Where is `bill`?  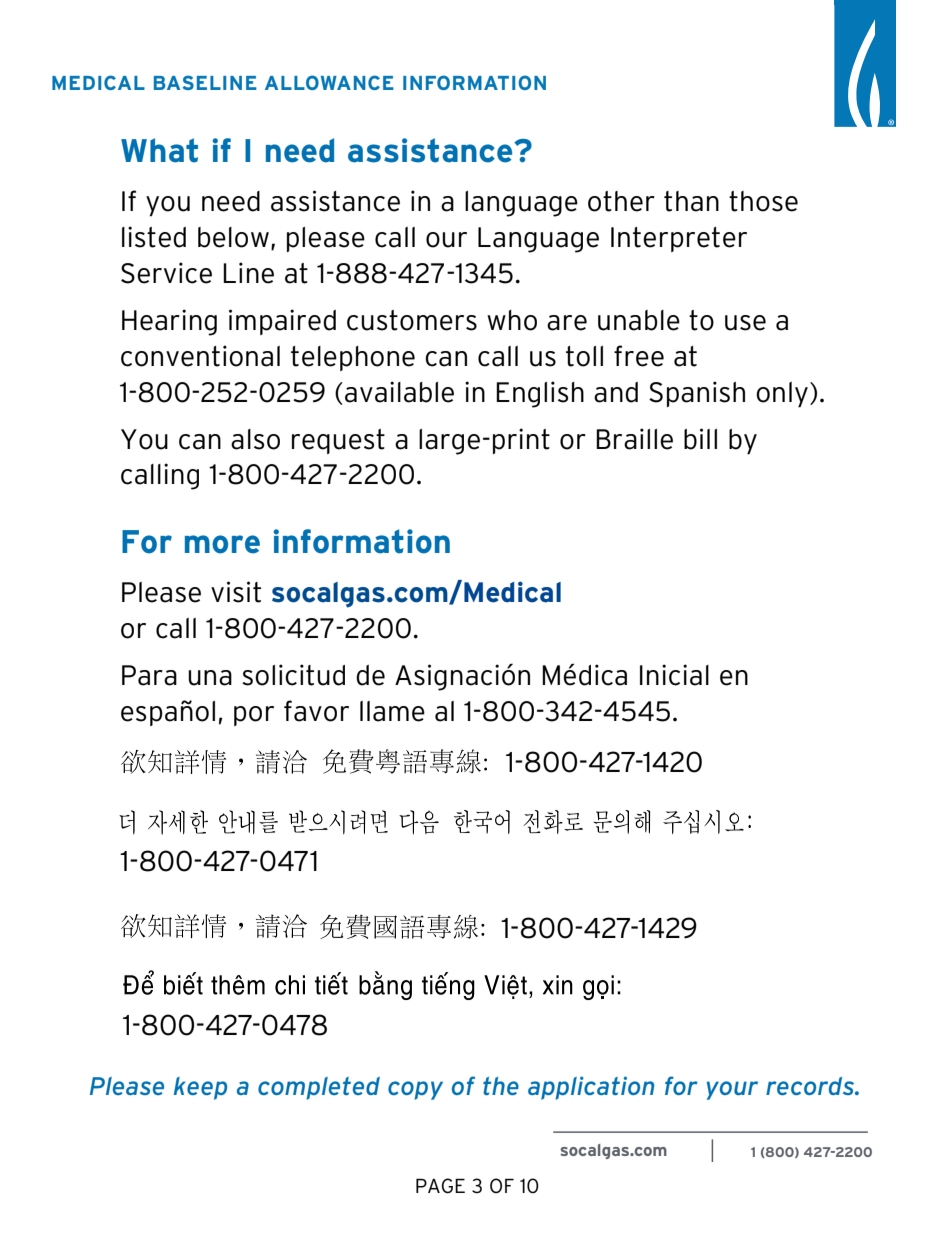
bill is located at coordinates (700, 439).
